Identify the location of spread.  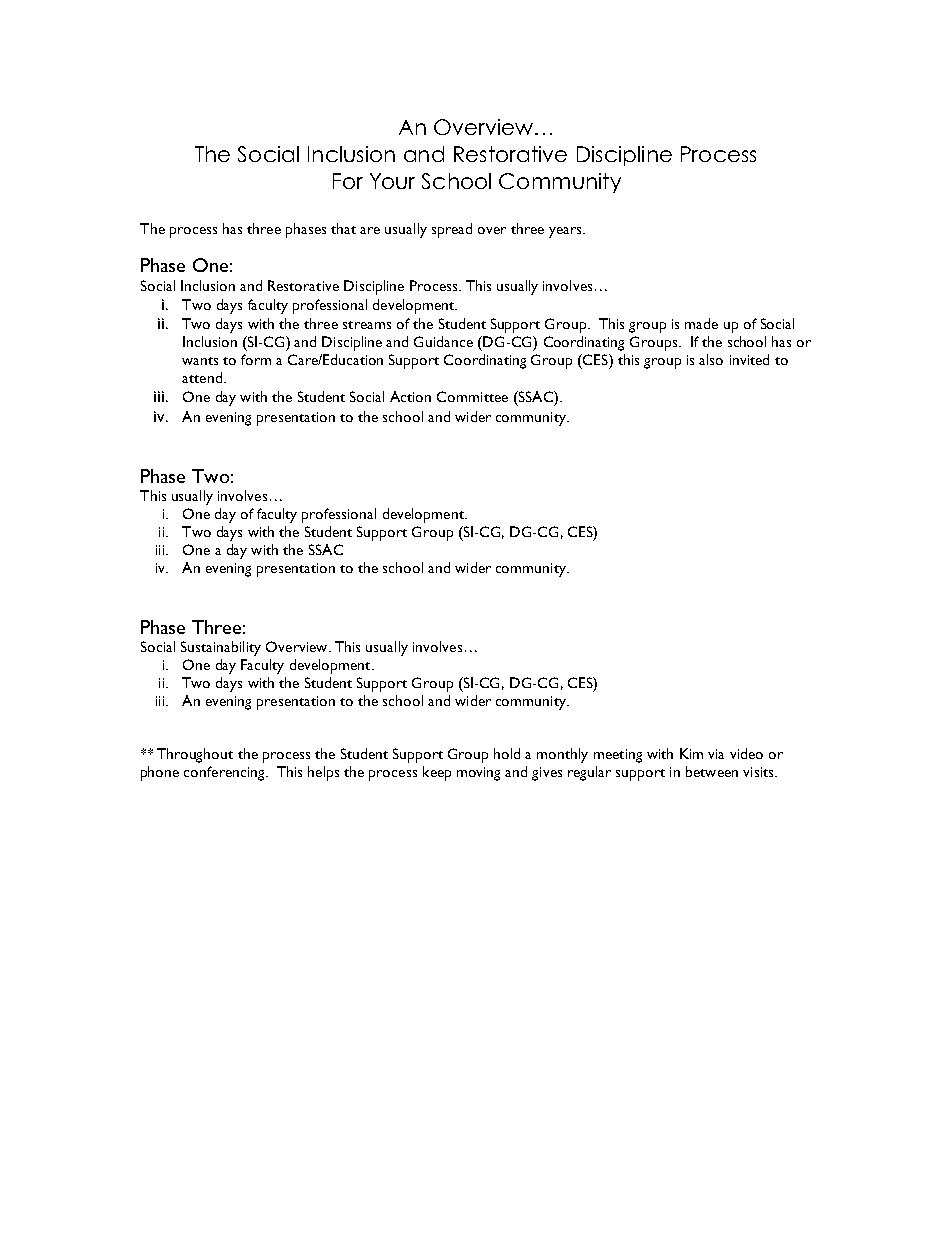
(452, 230).
